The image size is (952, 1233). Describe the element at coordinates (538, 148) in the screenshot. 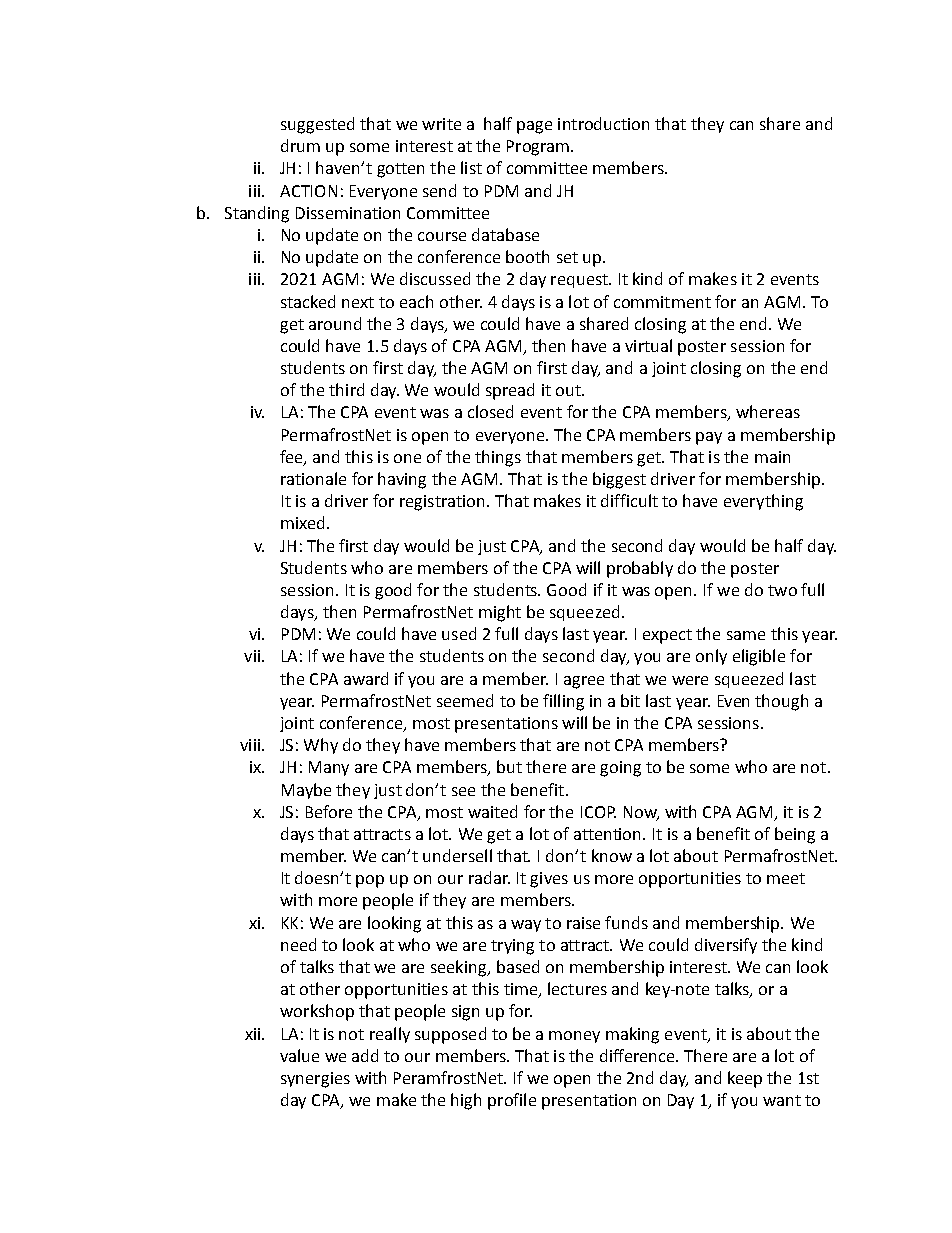

I see `Program` at that location.
